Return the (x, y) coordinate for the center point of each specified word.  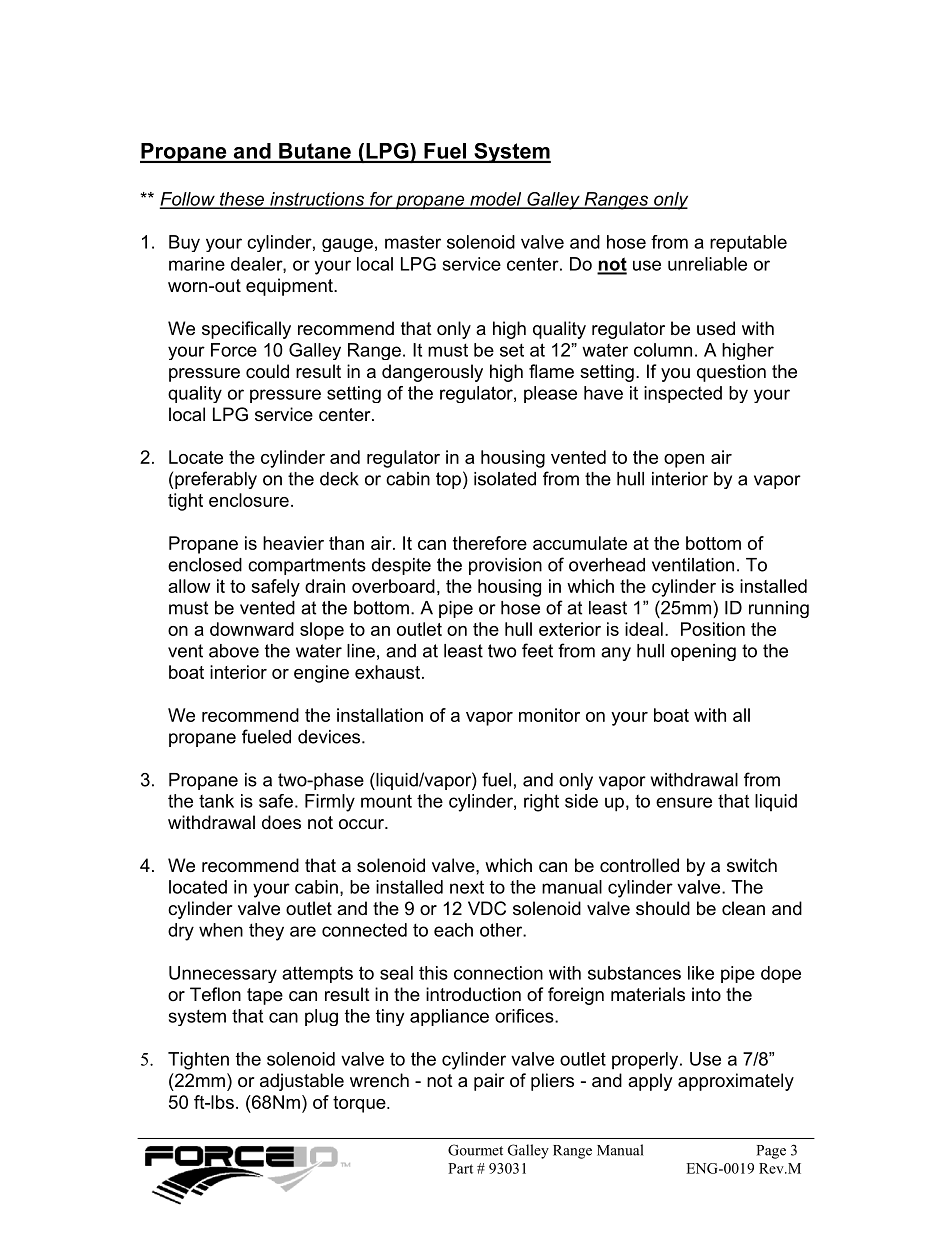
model (496, 200)
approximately (736, 1082)
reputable (748, 243)
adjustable (302, 1082)
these (242, 200)
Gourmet (475, 1150)
